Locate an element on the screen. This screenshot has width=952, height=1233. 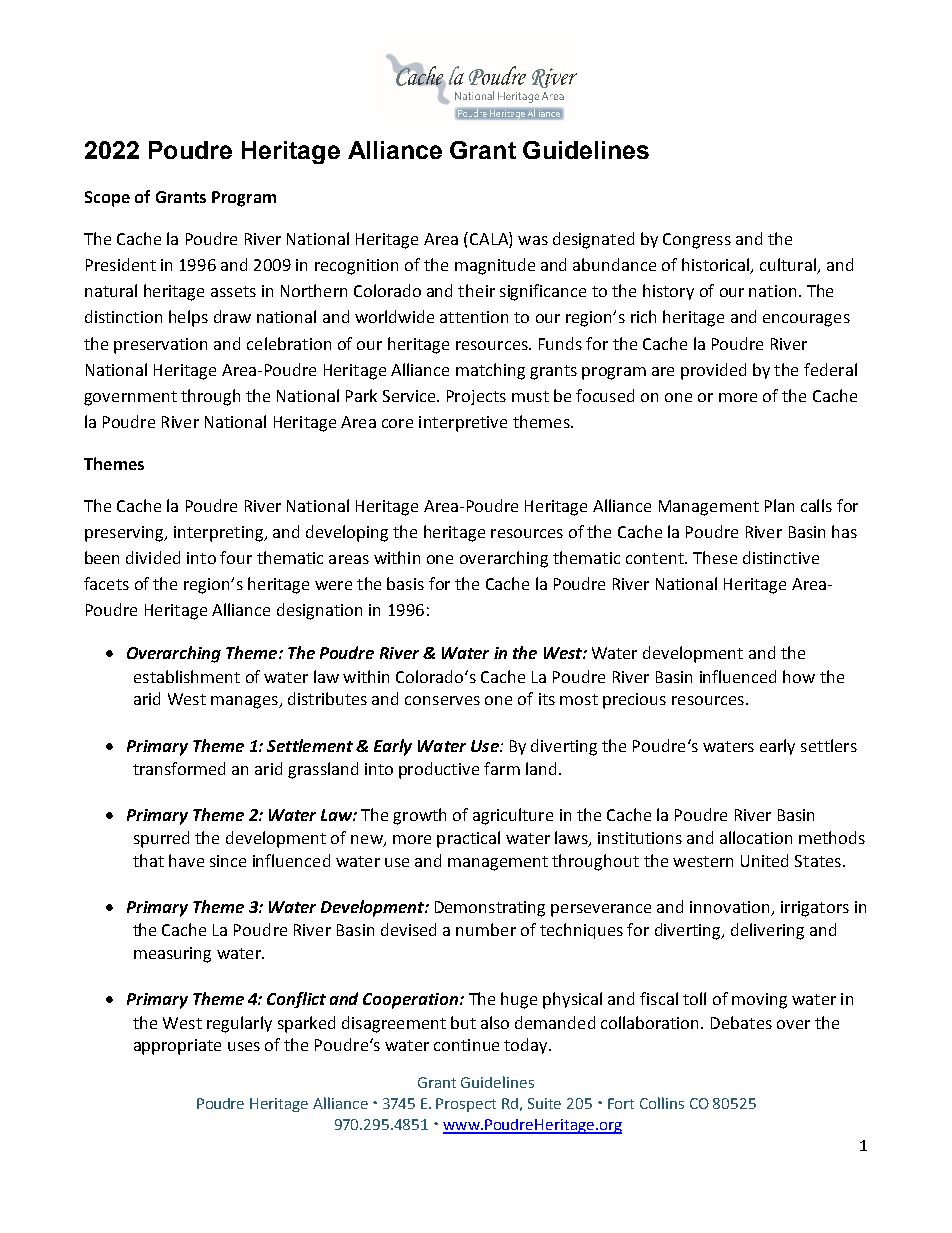
have is located at coordinates (186, 860).
